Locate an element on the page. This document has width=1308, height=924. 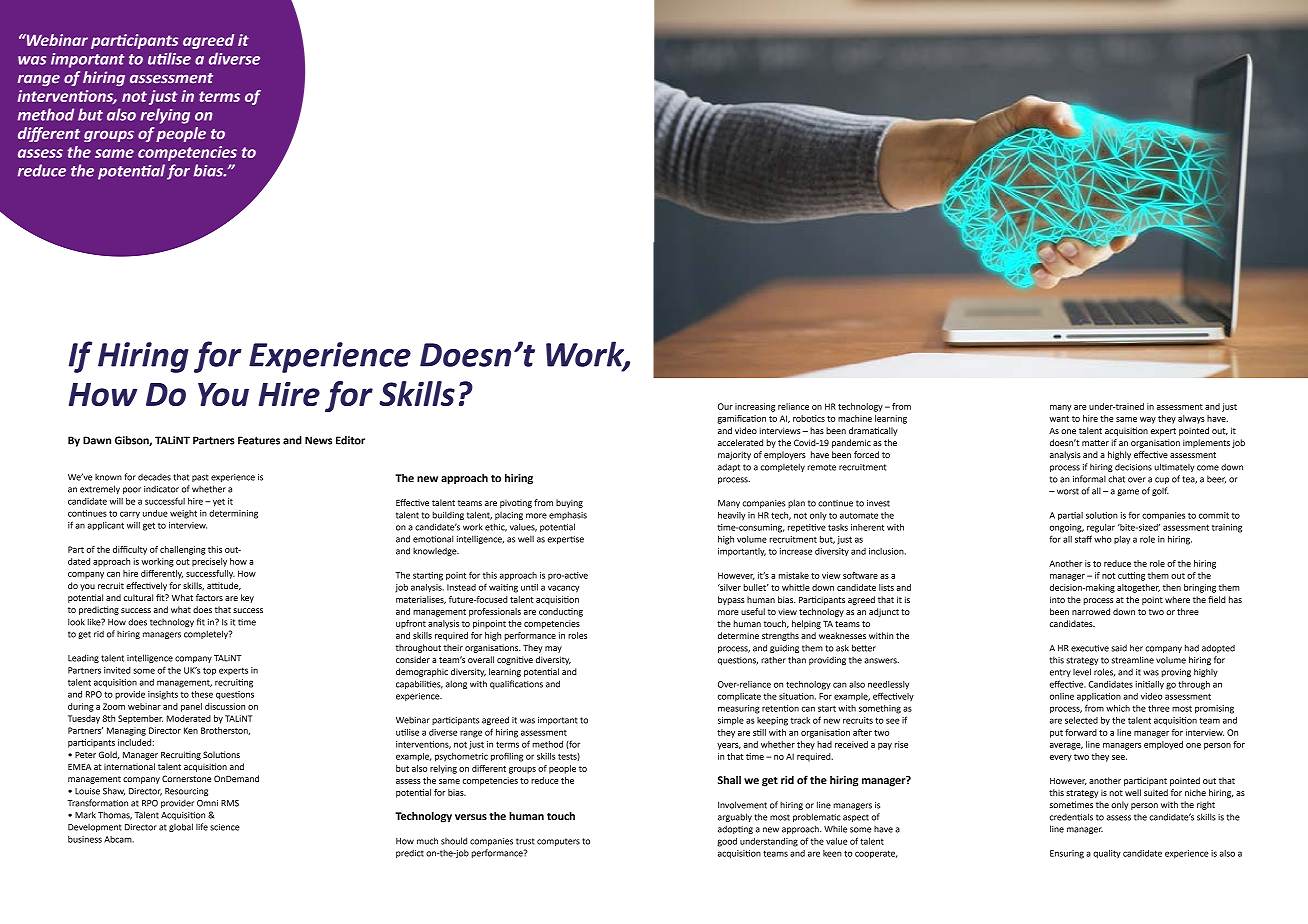
determine is located at coordinates (738, 635).
